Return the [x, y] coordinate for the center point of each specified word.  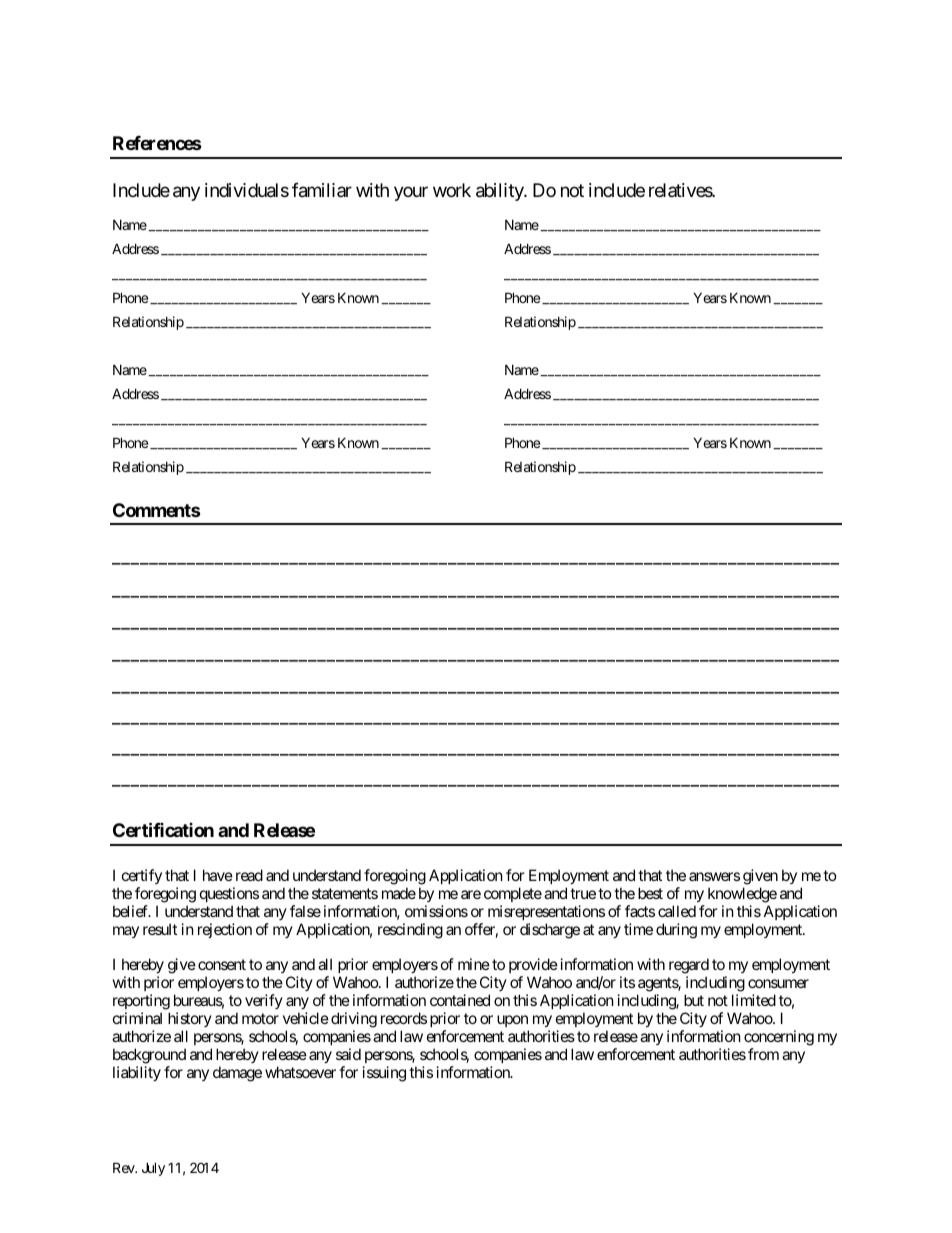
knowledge [742, 895]
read [249, 875]
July [153, 1169]
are [471, 894]
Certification [163, 830]
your [411, 193]
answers [714, 876]
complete [513, 894]
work [452, 190]
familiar [322, 190]
